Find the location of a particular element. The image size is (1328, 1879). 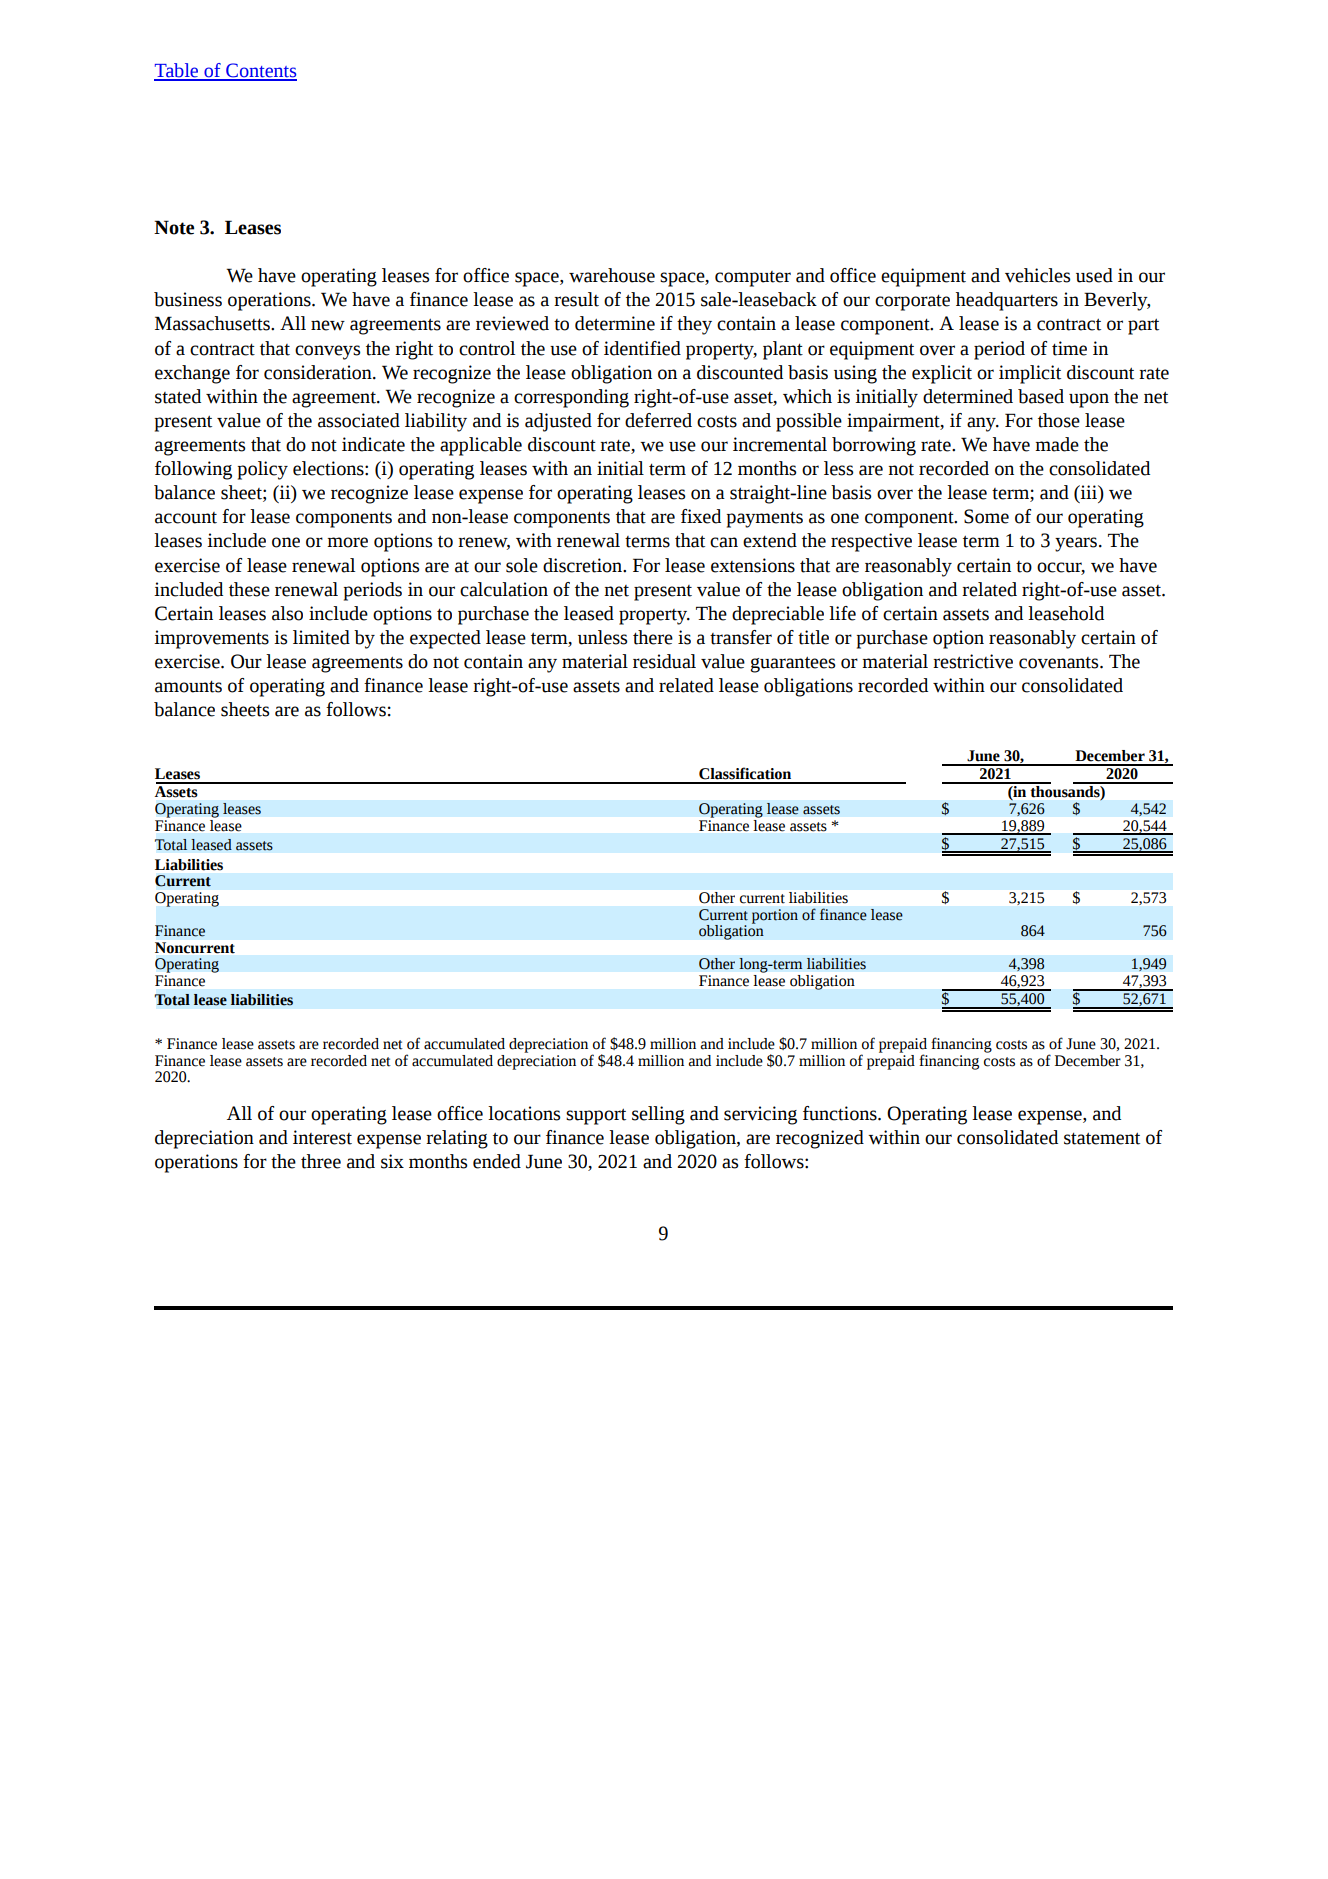

functions is located at coordinates (841, 1113).
